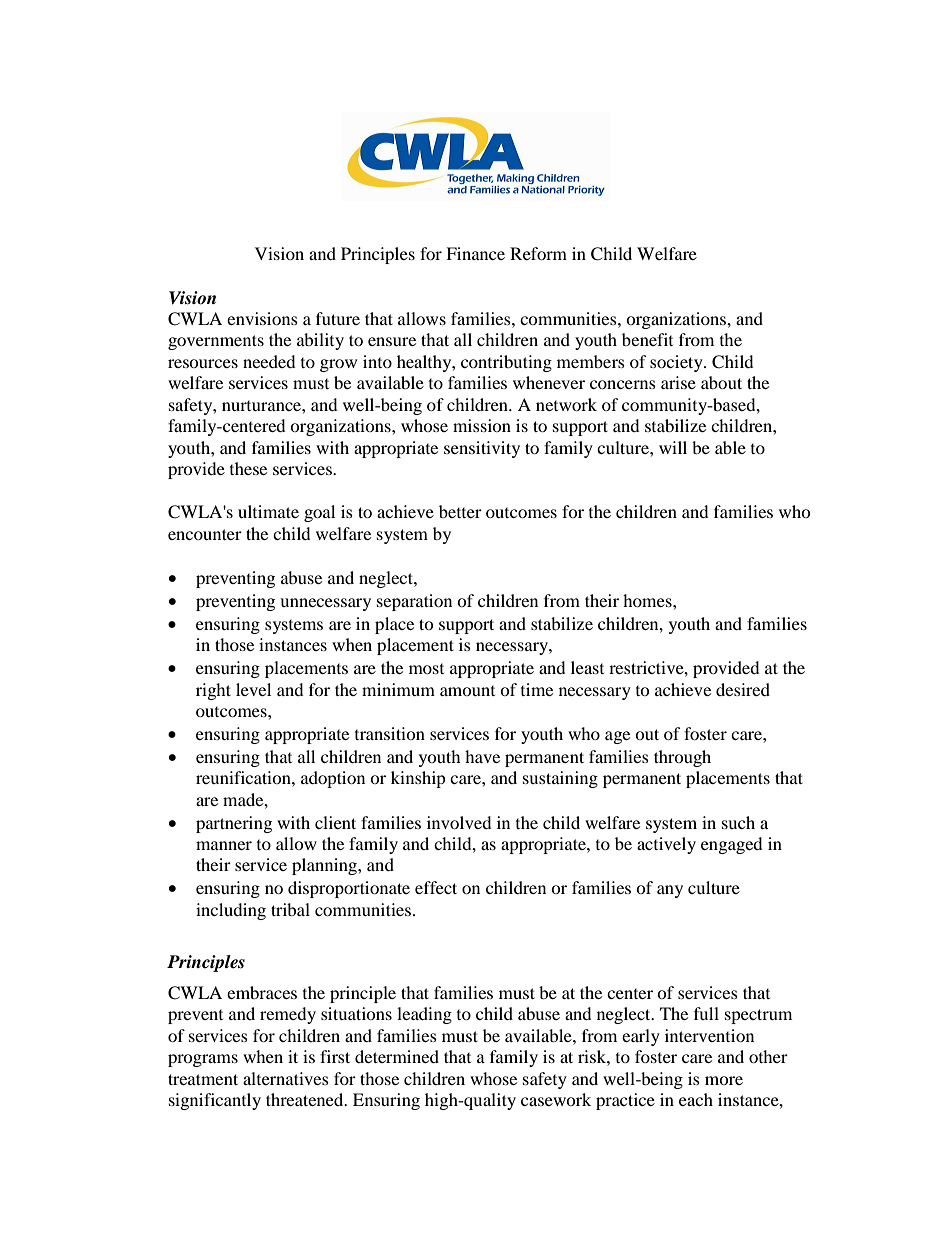 The image size is (952, 1233). What do you see at coordinates (338, 318) in the screenshot?
I see `future` at bounding box center [338, 318].
